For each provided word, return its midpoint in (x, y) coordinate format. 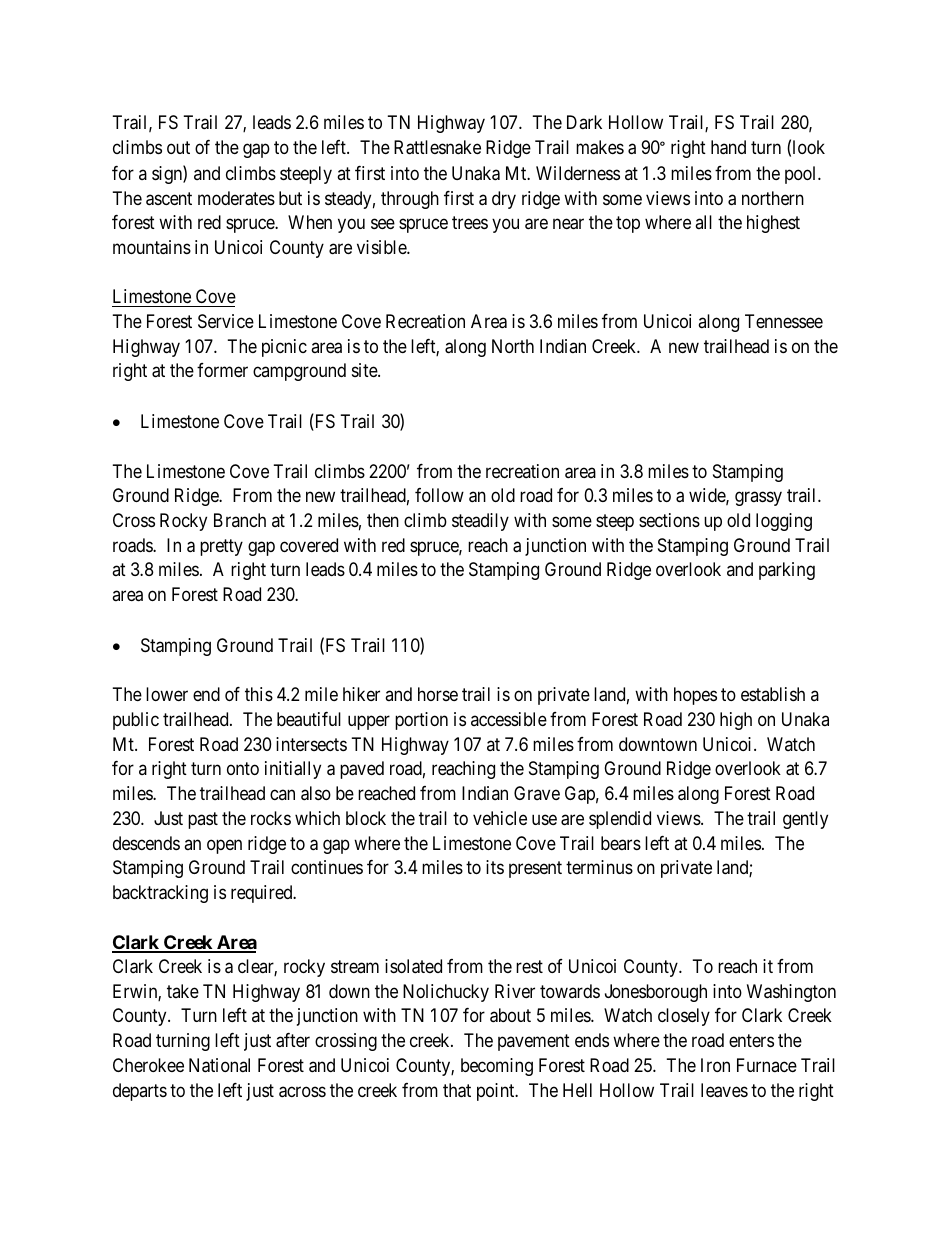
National (219, 1065)
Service (226, 321)
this (259, 694)
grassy (758, 499)
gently (805, 820)
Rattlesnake (437, 147)
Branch (240, 520)
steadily (480, 522)
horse (438, 694)
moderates (236, 198)
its (495, 867)
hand (728, 147)
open (224, 846)
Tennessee (784, 321)
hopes (695, 696)
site (365, 370)
